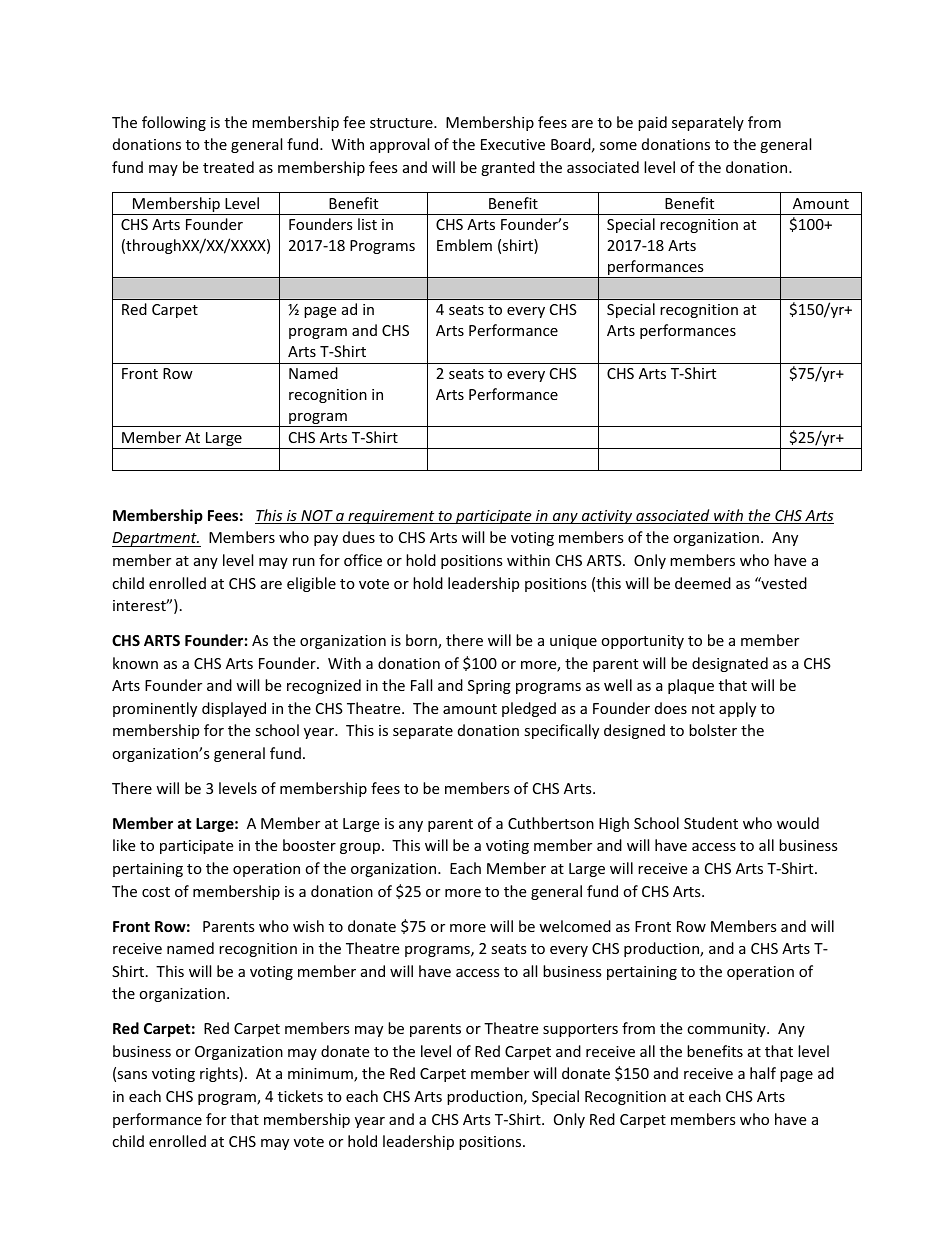  I want to click on supporters, so click(580, 1030).
